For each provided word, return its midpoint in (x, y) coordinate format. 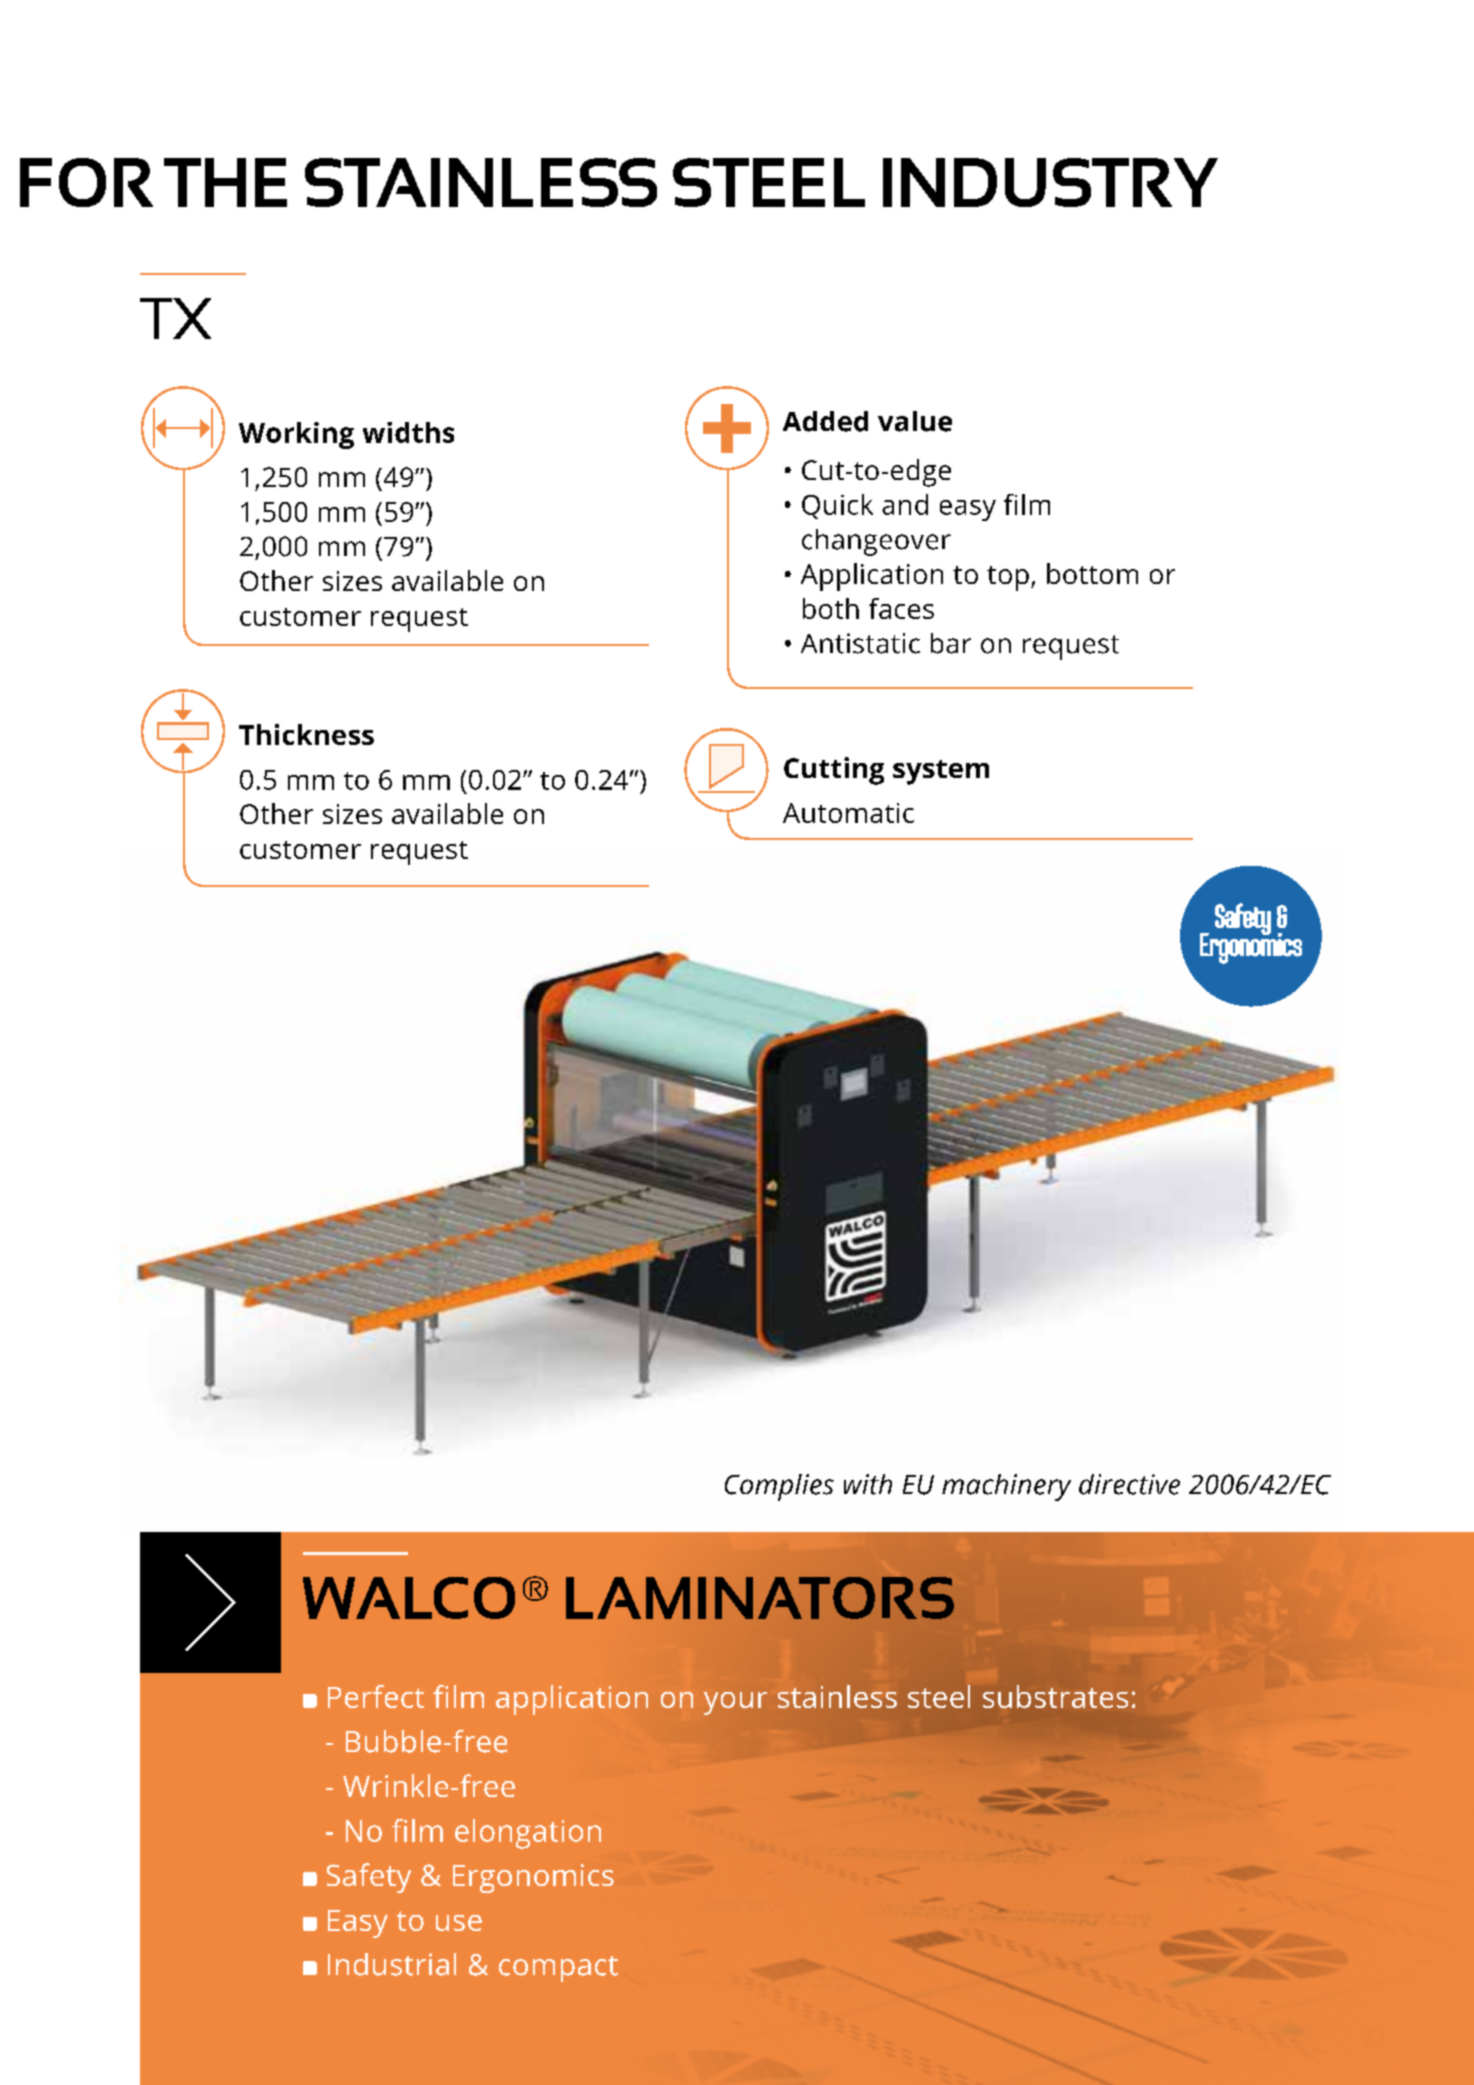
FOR (86, 182)
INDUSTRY (1050, 182)
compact (558, 1969)
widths (408, 432)
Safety (369, 1878)
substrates (1055, 1696)
